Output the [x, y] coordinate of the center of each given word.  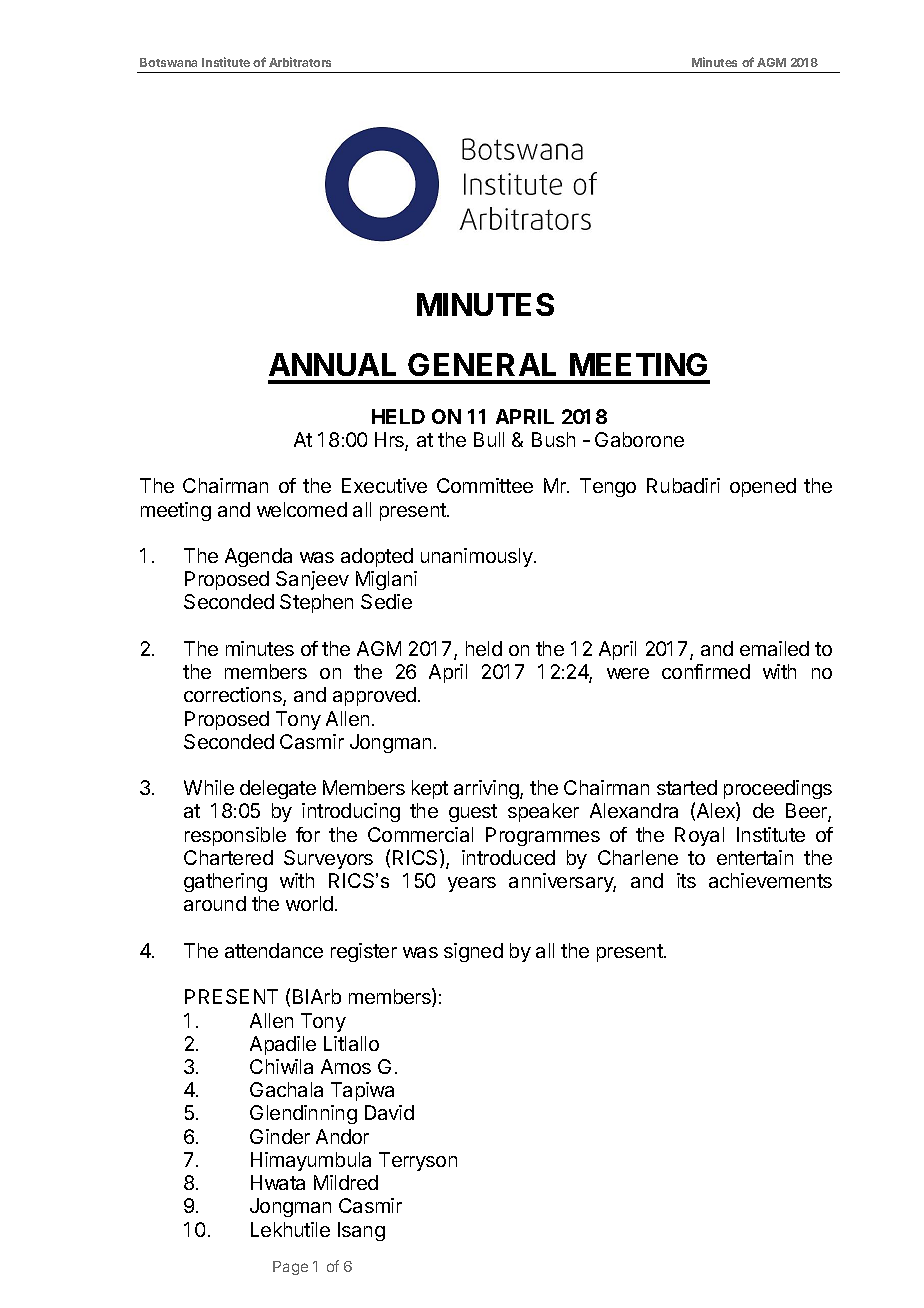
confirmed [706, 671]
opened [763, 487]
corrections [234, 696]
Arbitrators [300, 62]
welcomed [302, 509]
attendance [274, 950]
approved [374, 696]
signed [473, 952]
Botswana [168, 62]
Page [290, 1268]
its [686, 880]
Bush [553, 439]
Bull [489, 439]
